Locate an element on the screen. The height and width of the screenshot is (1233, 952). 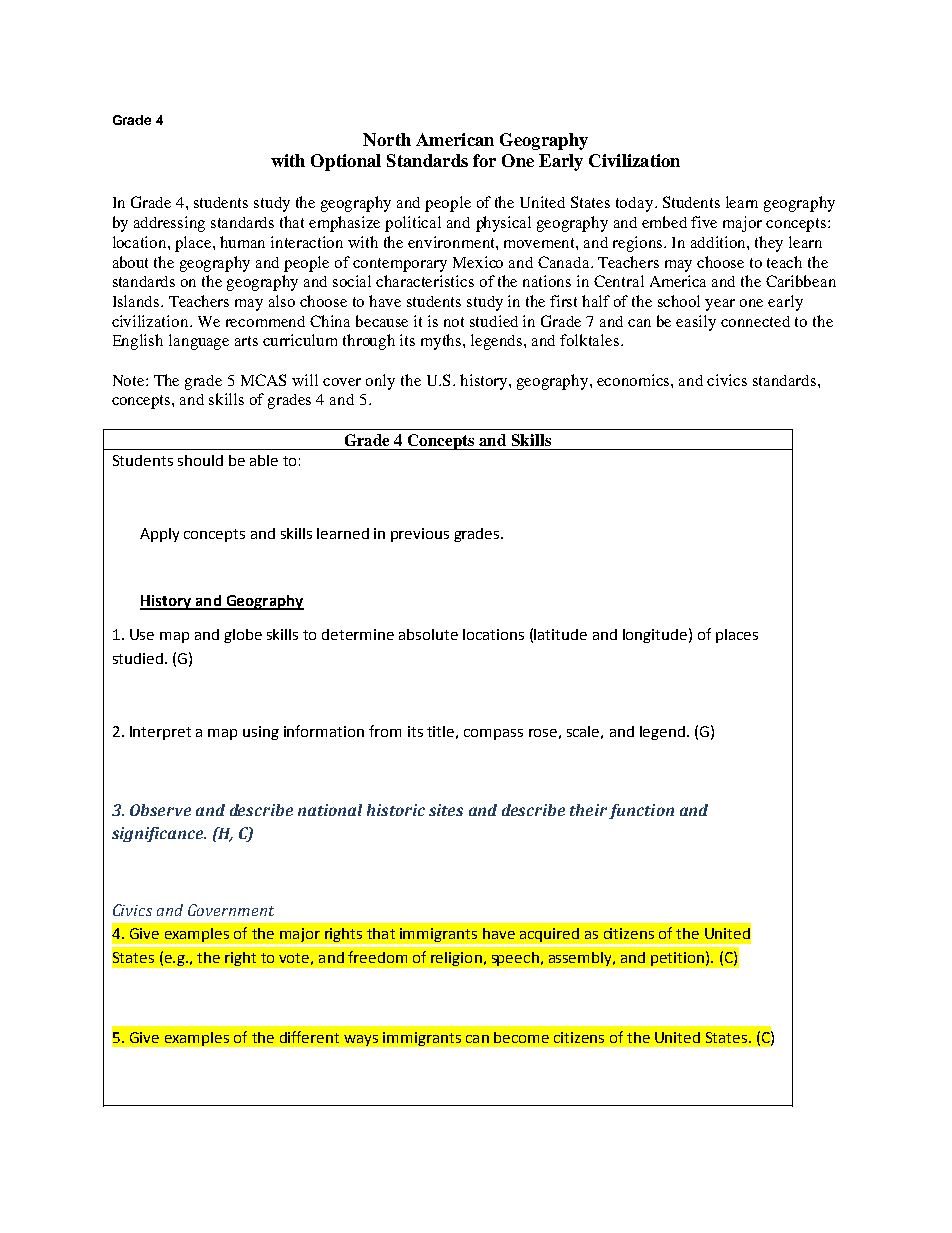
North is located at coordinates (387, 139).
